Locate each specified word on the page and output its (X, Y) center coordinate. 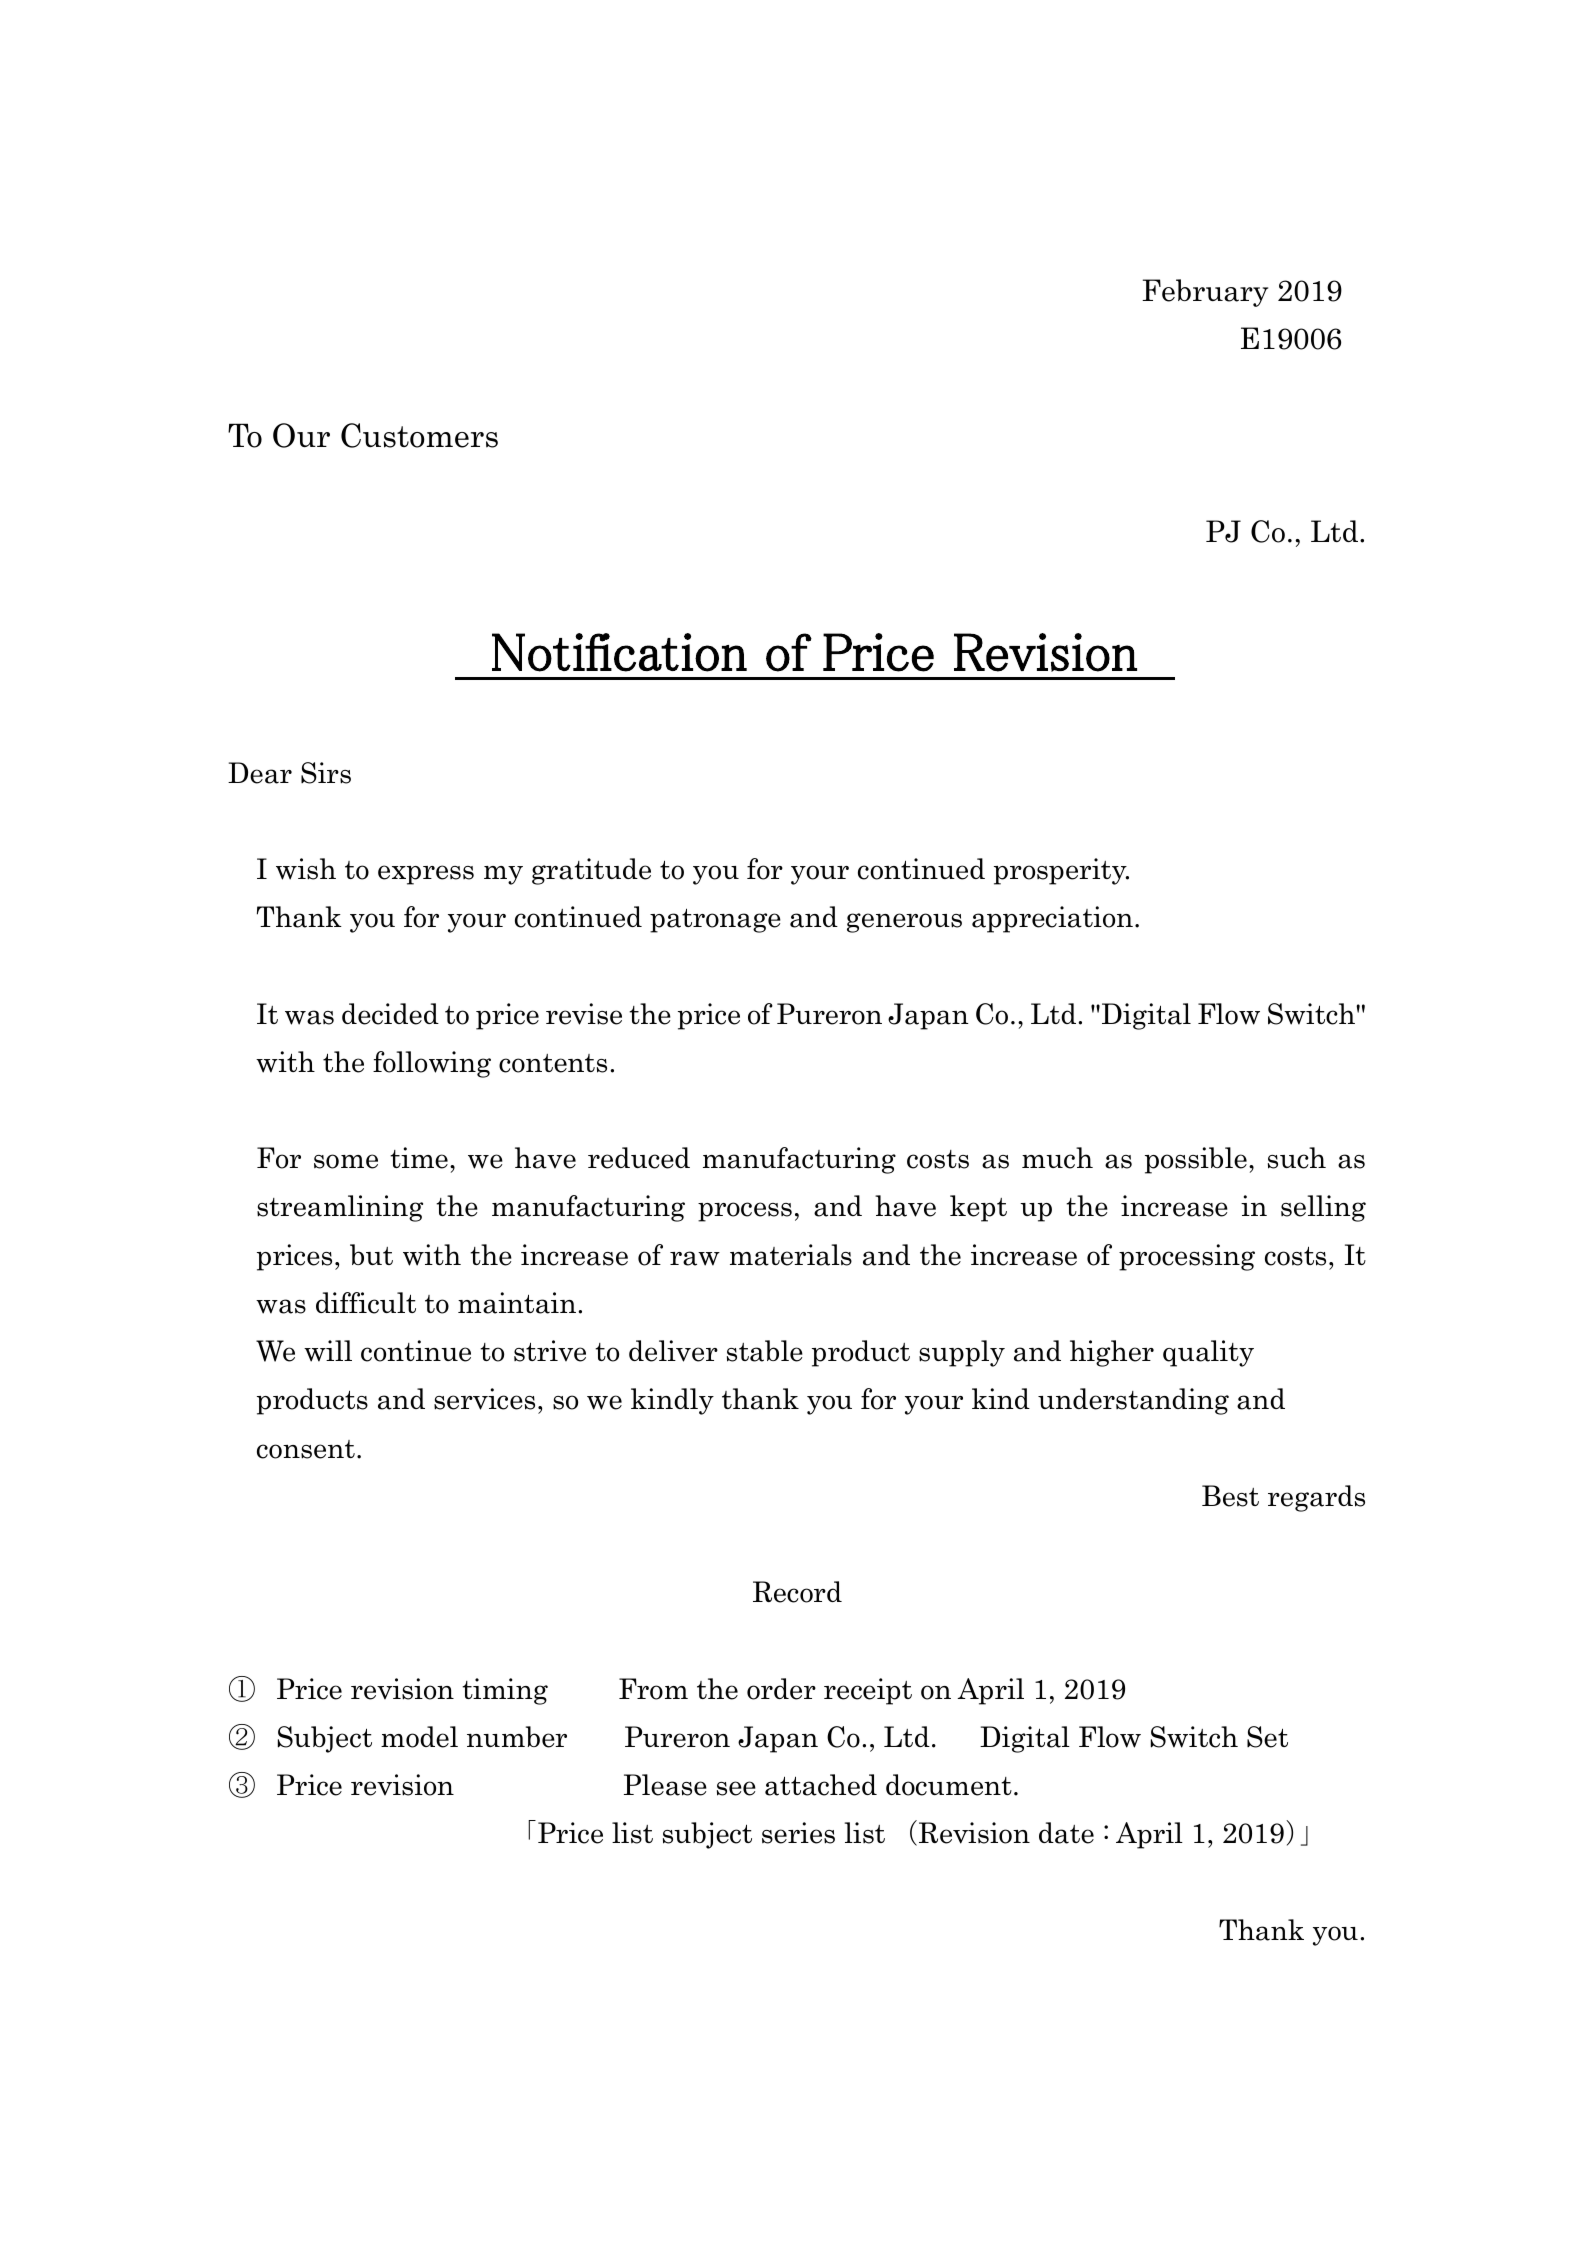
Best (1230, 1496)
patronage (715, 920)
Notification (619, 652)
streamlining (340, 1208)
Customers (419, 435)
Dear (260, 773)
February (1205, 293)
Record (797, 1592)
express (426, 875)
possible (1196, 1160)
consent (306, 1449)
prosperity (1061, 871)
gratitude (591, 871)
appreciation (1052, 919)
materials (791, 1255)
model (419, 1737)
